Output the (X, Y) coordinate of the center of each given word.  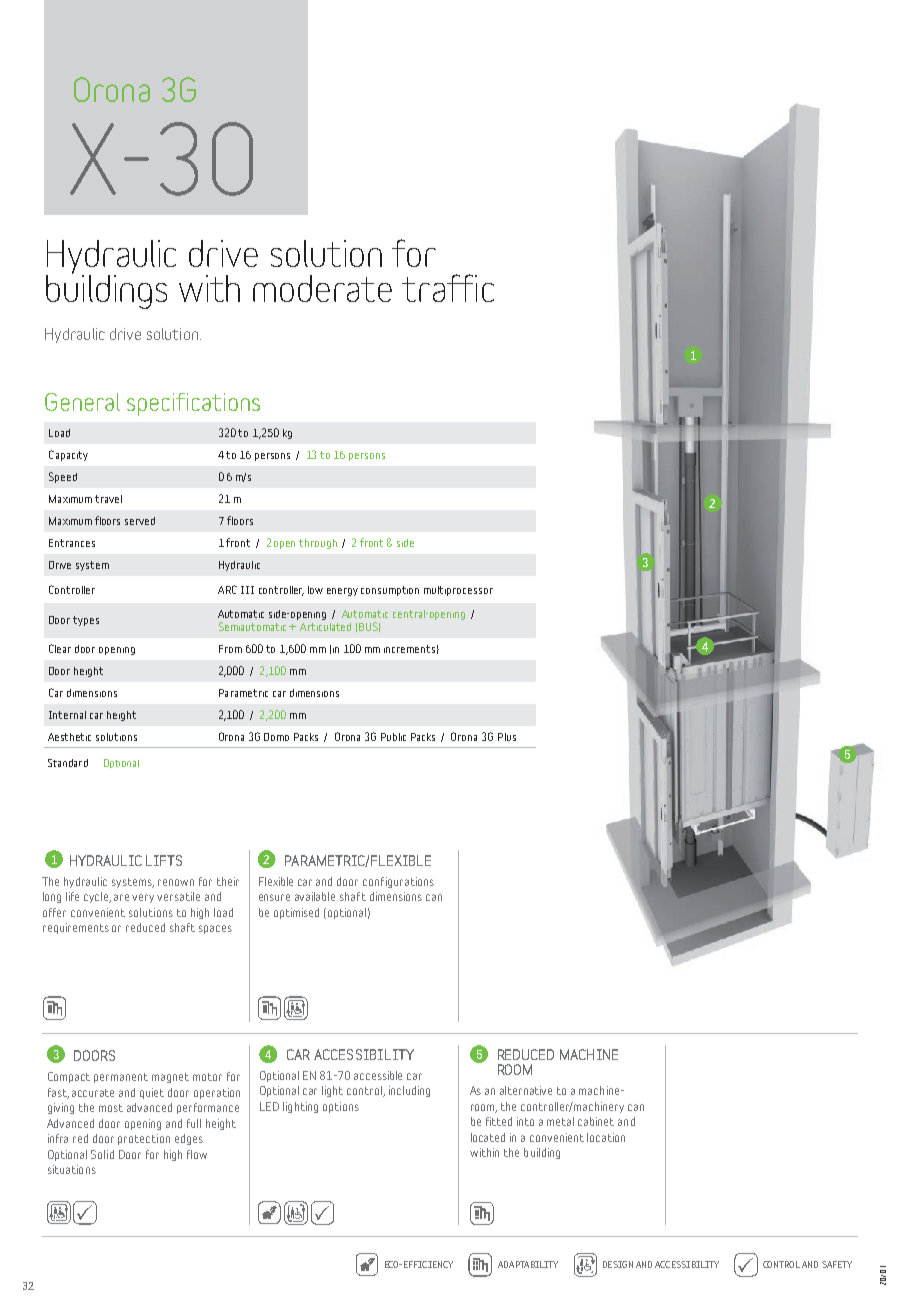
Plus (507, 737)
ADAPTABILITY (528, 1264)
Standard (68, 763)
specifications (193, 404)
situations (72, 1169)
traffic (448, 288)
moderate (322, 288)
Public (393, 737)
